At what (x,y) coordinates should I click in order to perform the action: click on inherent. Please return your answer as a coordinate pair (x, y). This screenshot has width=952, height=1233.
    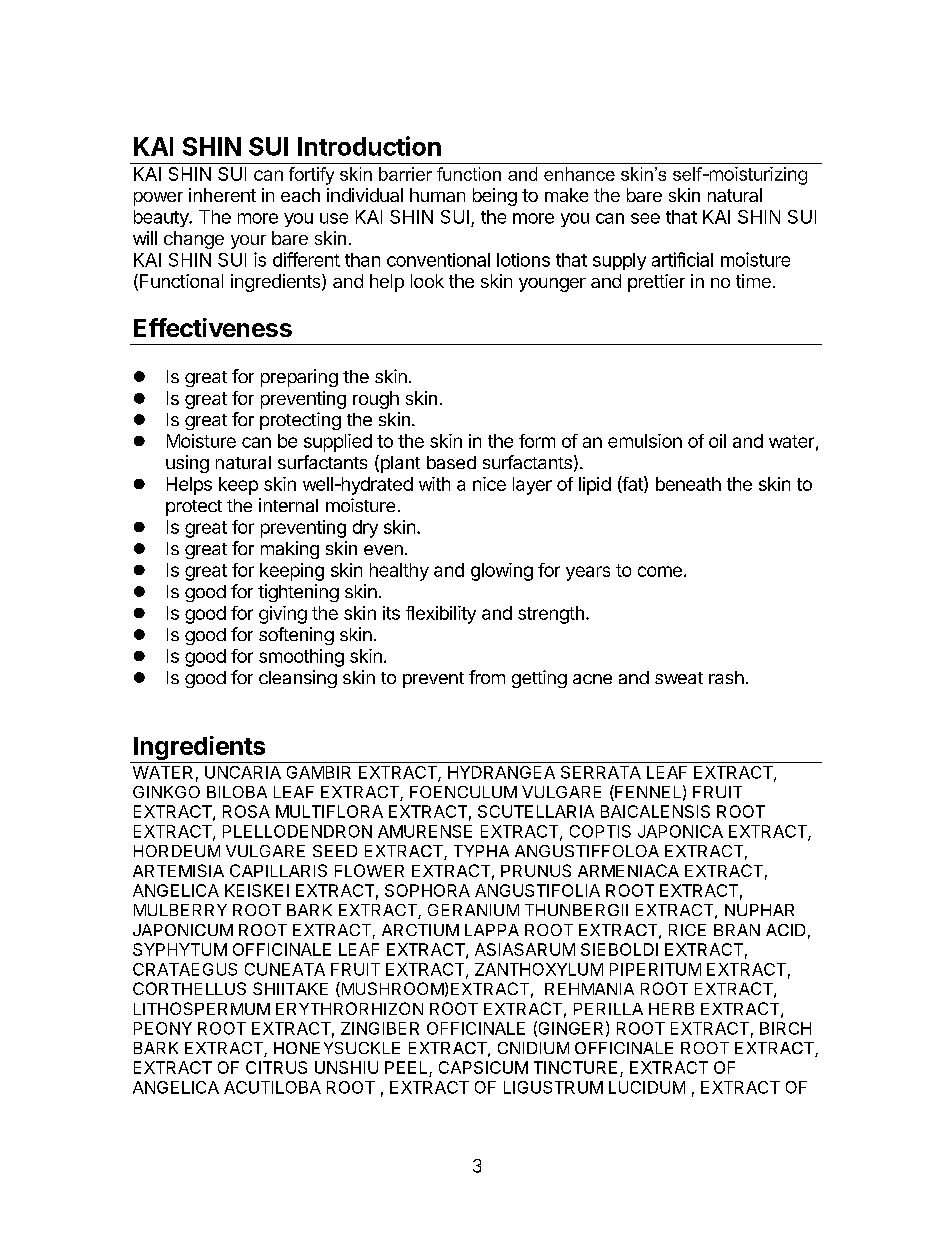
    Looking at the image, I should click on (222, 195).
